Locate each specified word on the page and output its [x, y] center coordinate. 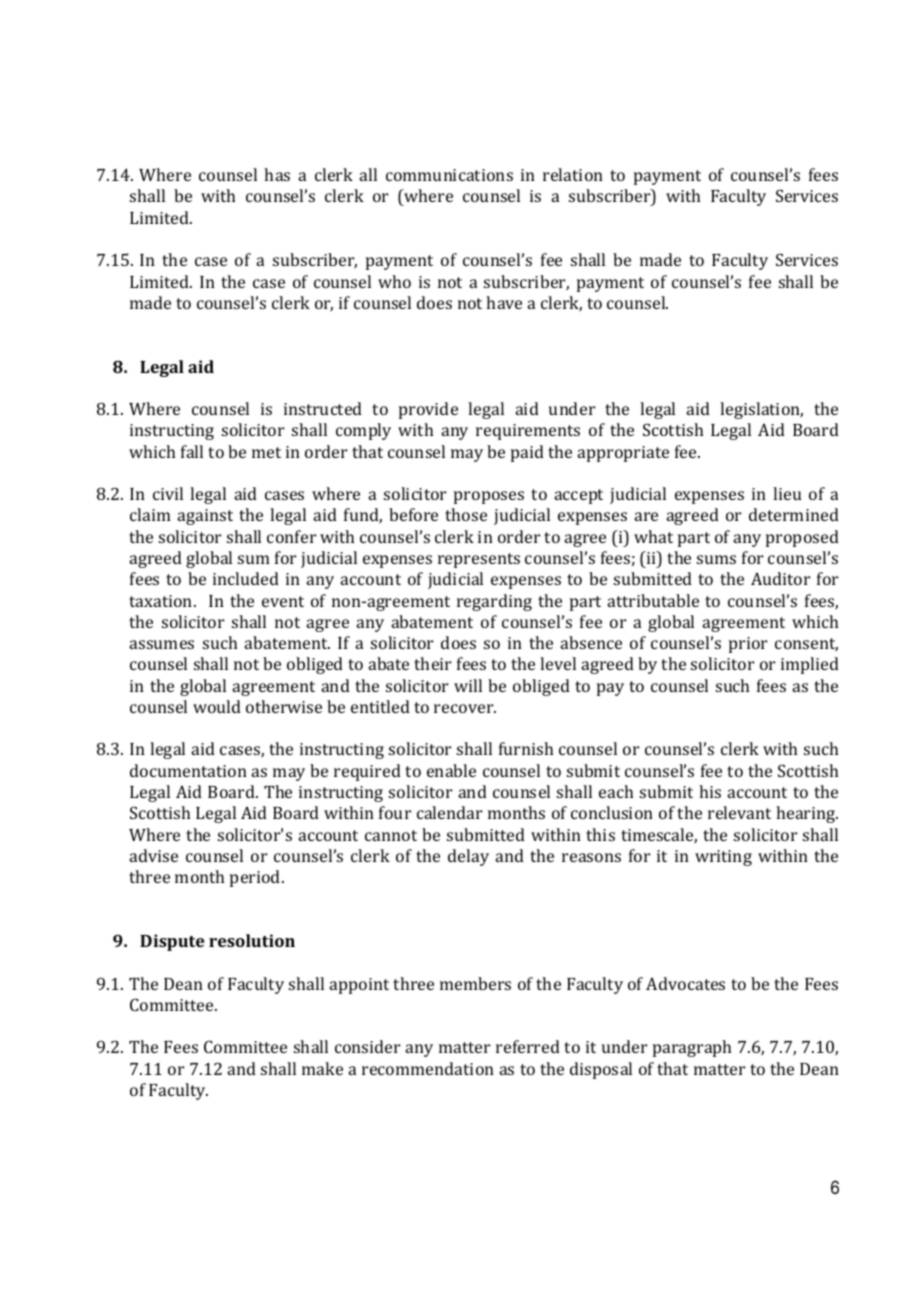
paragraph [692, 1048]
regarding [494, 602]
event [283, 601]
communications [449, 175]
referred [528, 1046]
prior [748, 645]
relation [573, 174]
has [277, 174]
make [322, 1068]
